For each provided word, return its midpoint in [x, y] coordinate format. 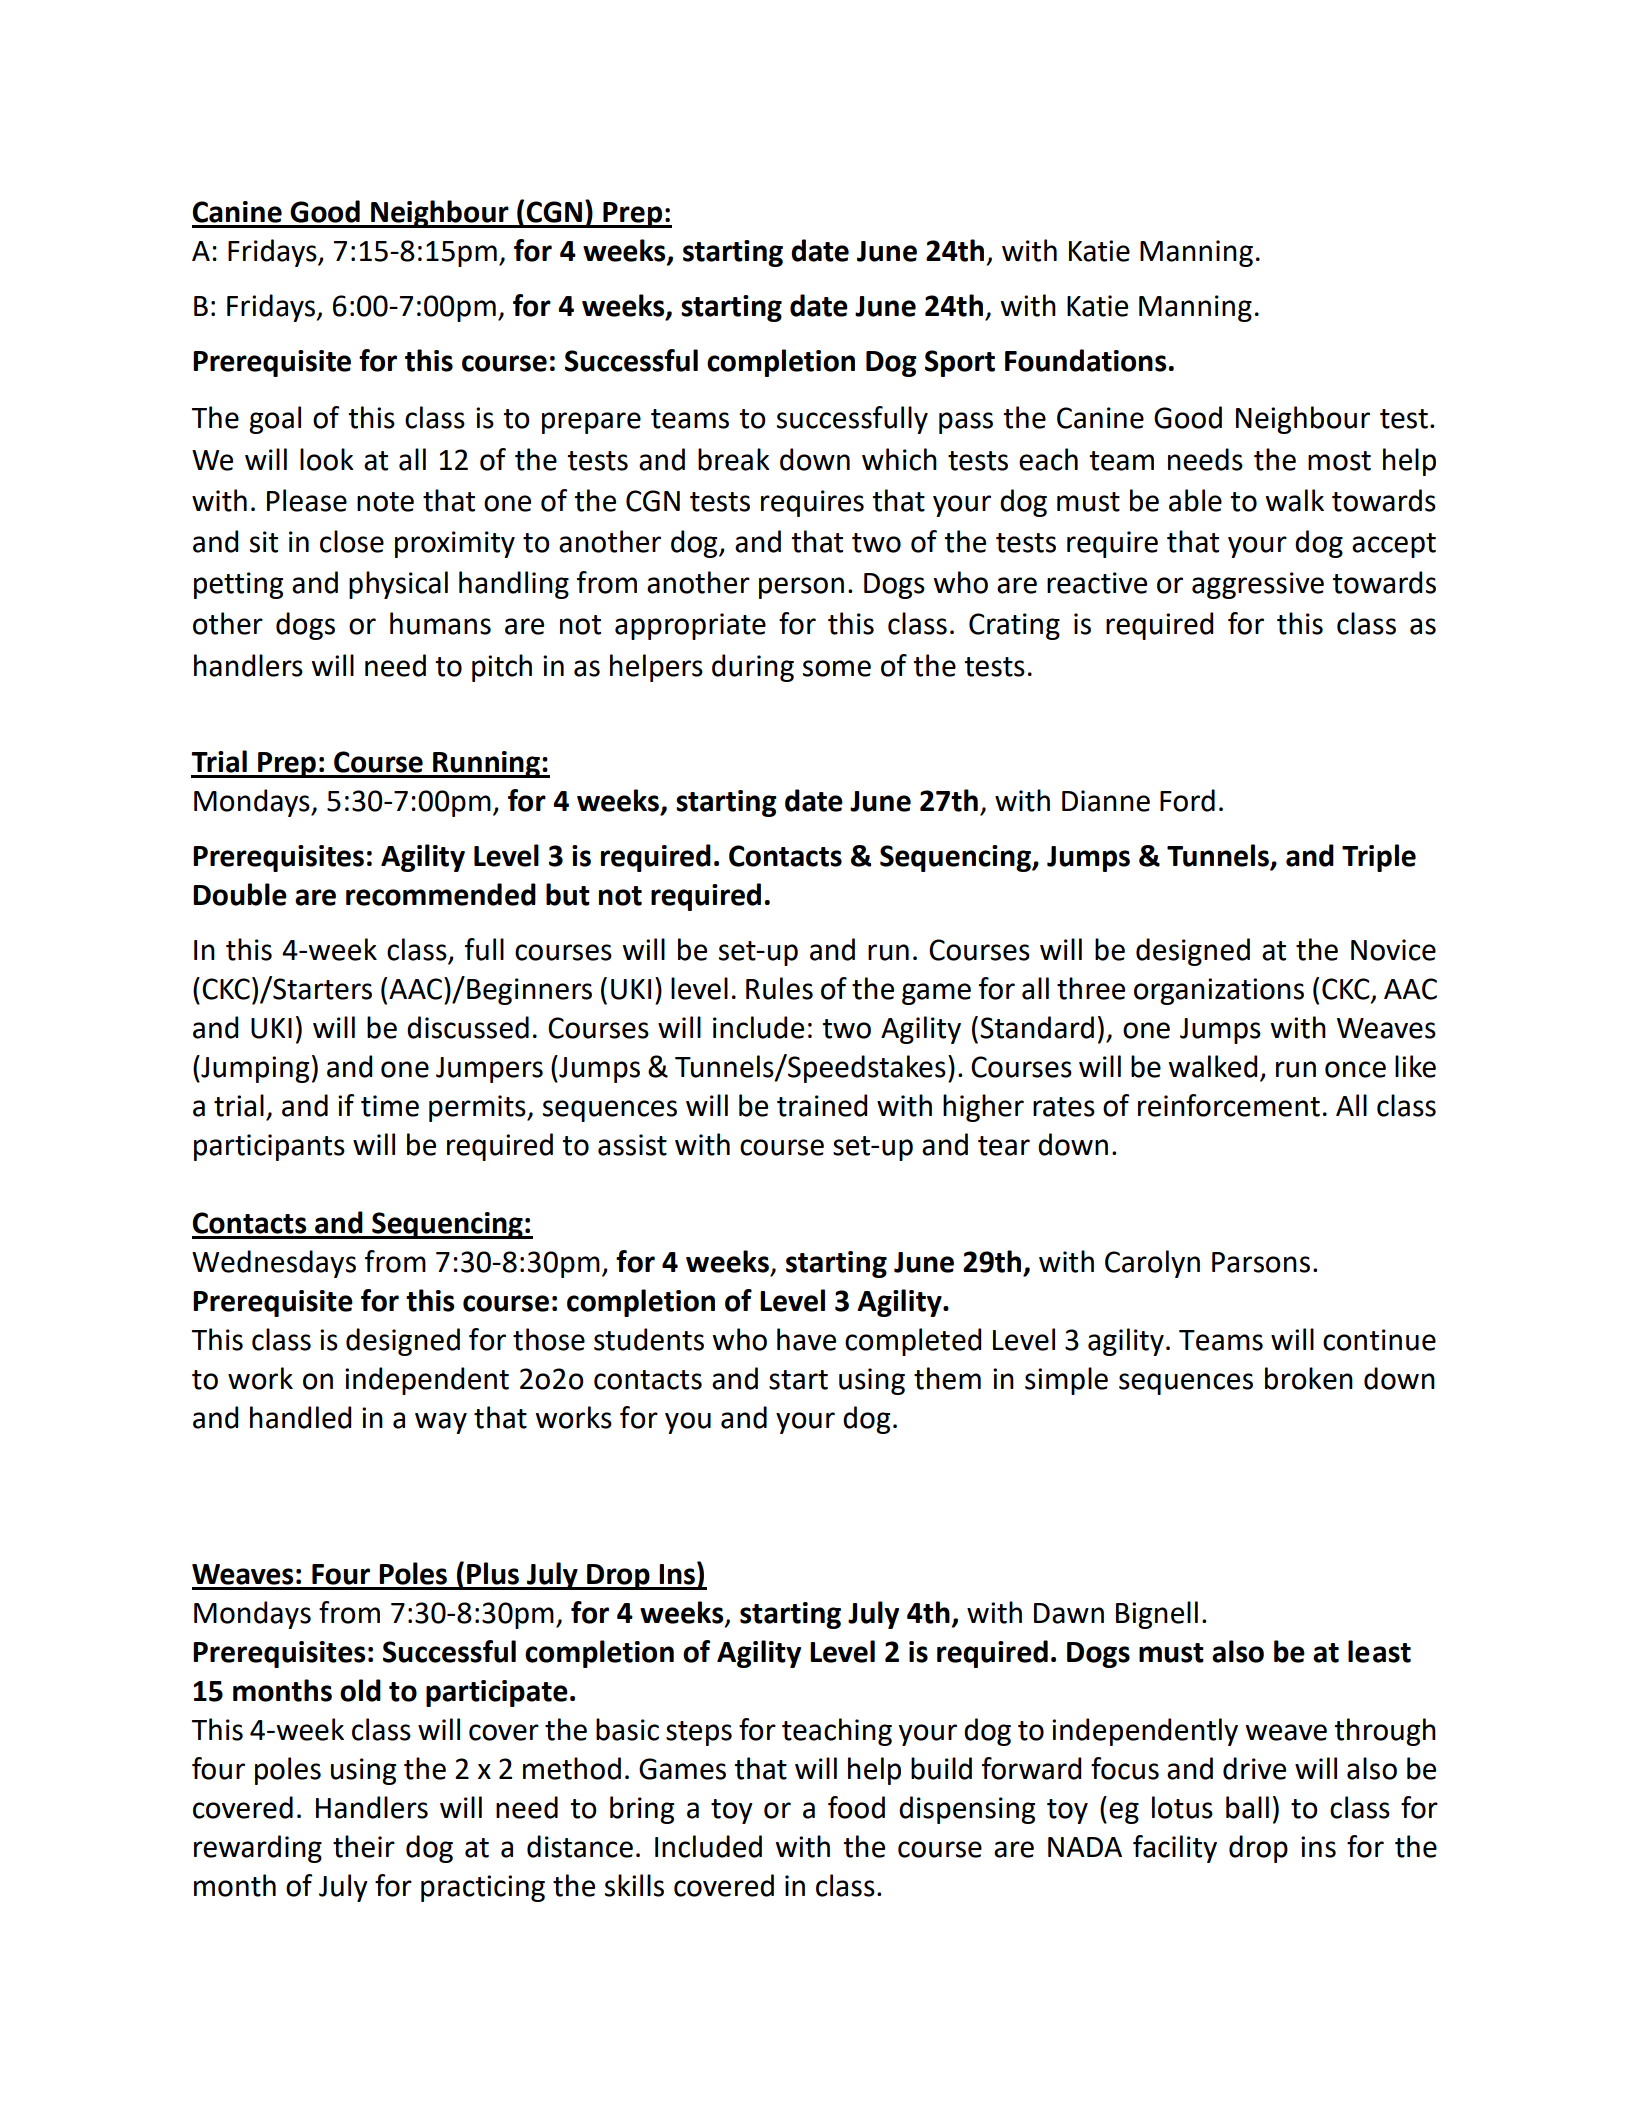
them [947, 1378]
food [856, 1807]
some [837, 668]
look [327, 459]
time [390, 1106]
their [364, 1846]
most [1339, 461]
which [899, 459]
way [441, 1423]
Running [486, 764]
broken [1309, 1378]
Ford [1187, 800]
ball [1247, 1807]
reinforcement [1229, 1105]
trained [822, 1105]
